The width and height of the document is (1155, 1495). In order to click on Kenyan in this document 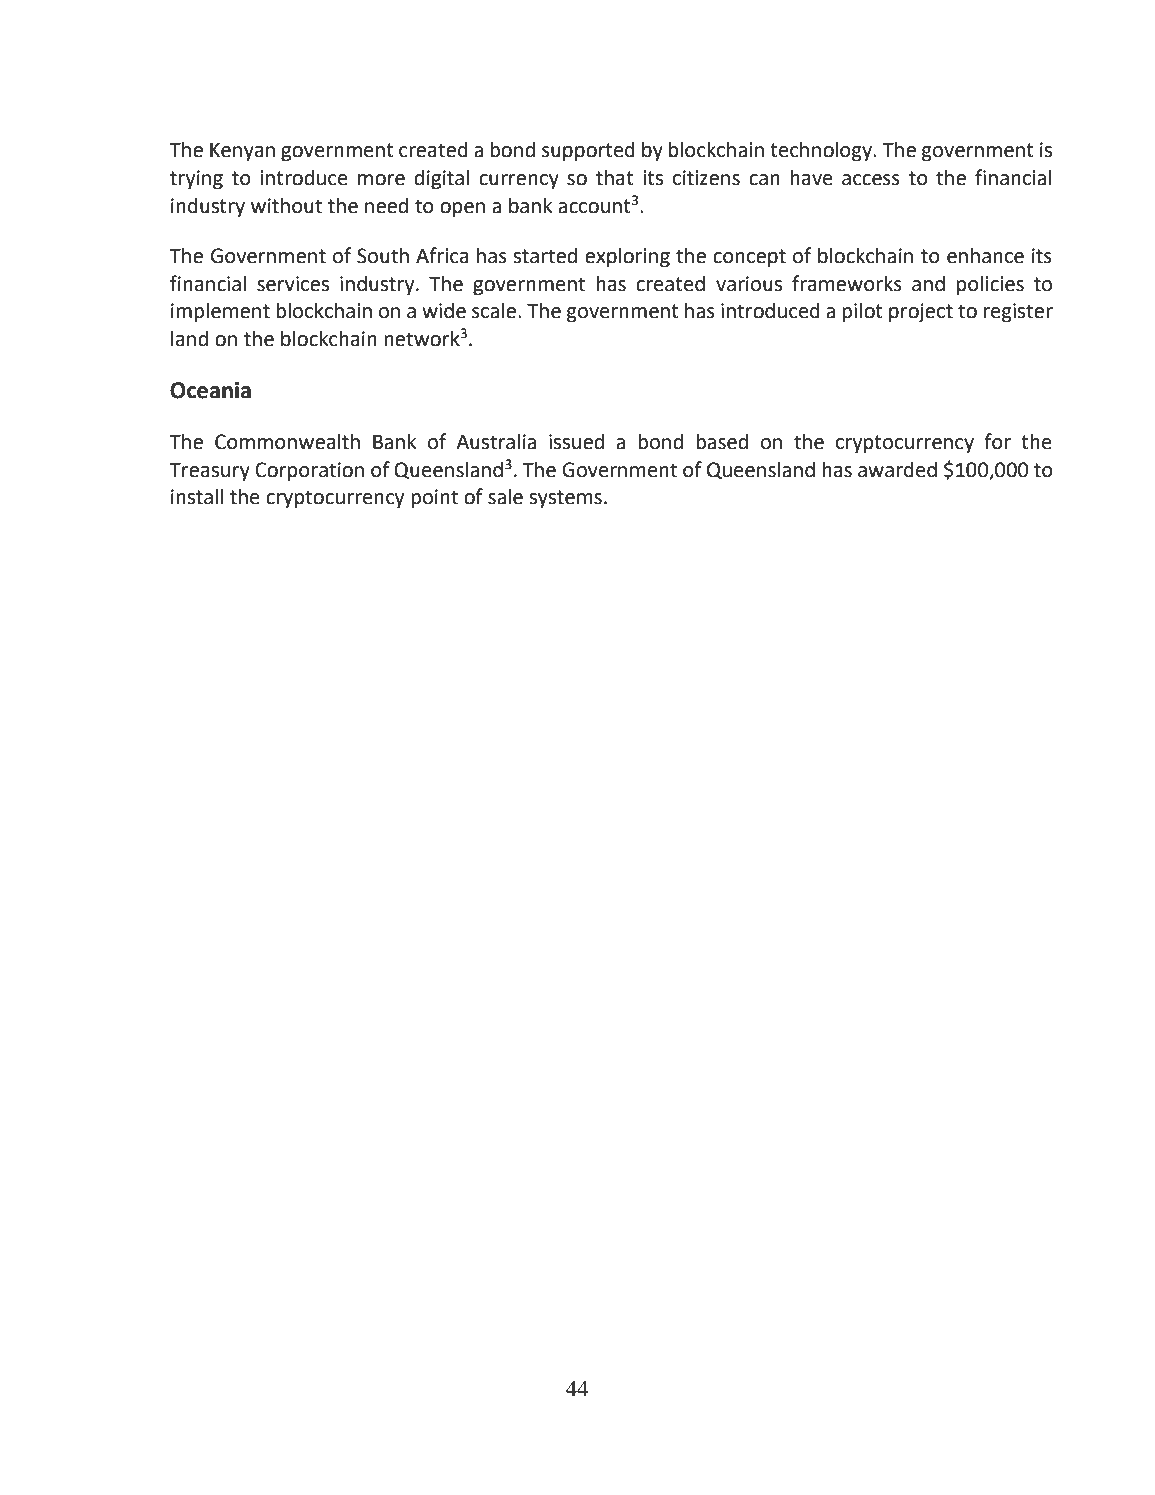, I will do `click(242, 152)`.
